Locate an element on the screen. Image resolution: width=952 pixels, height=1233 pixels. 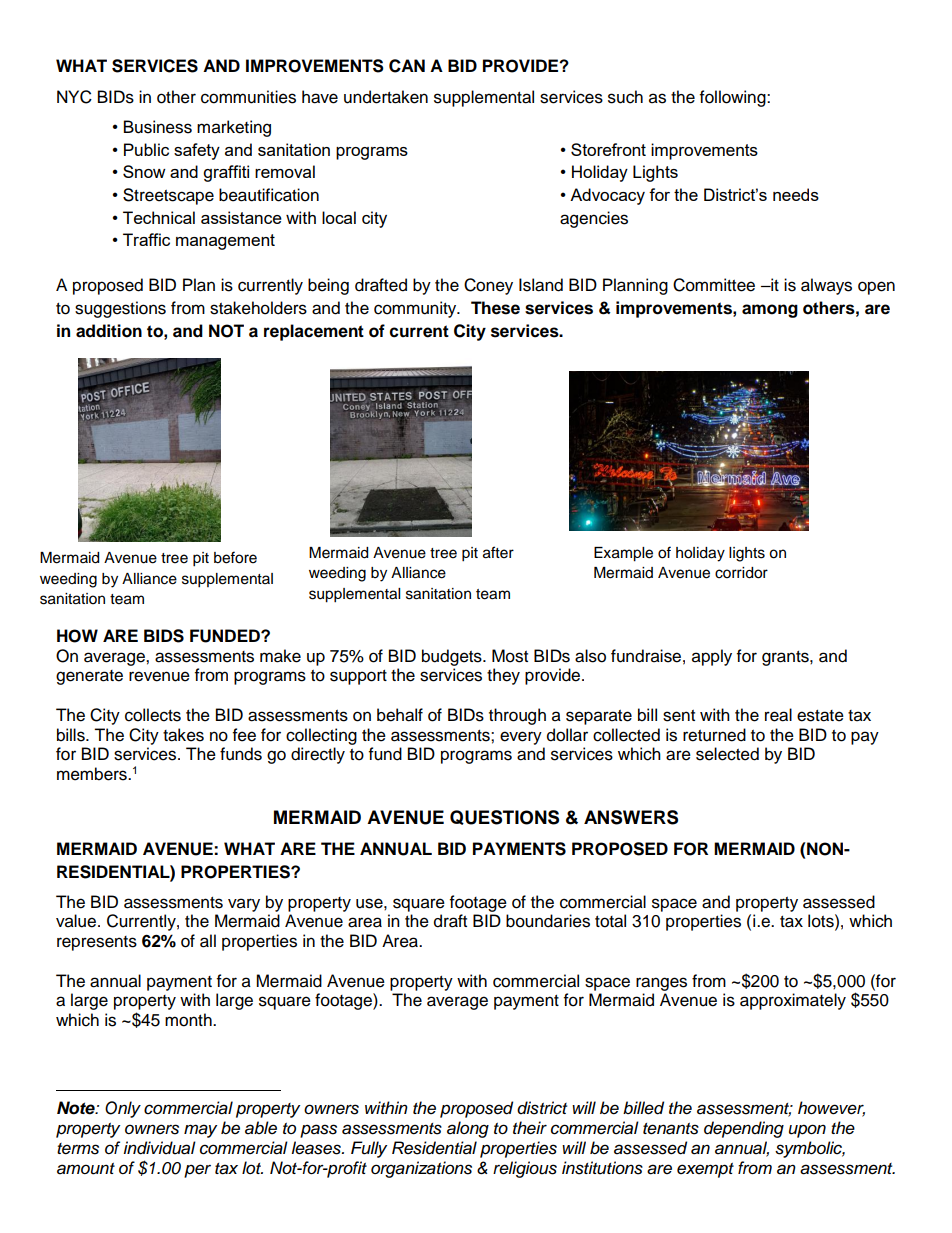
vary is located at coordinates (244, 905).
